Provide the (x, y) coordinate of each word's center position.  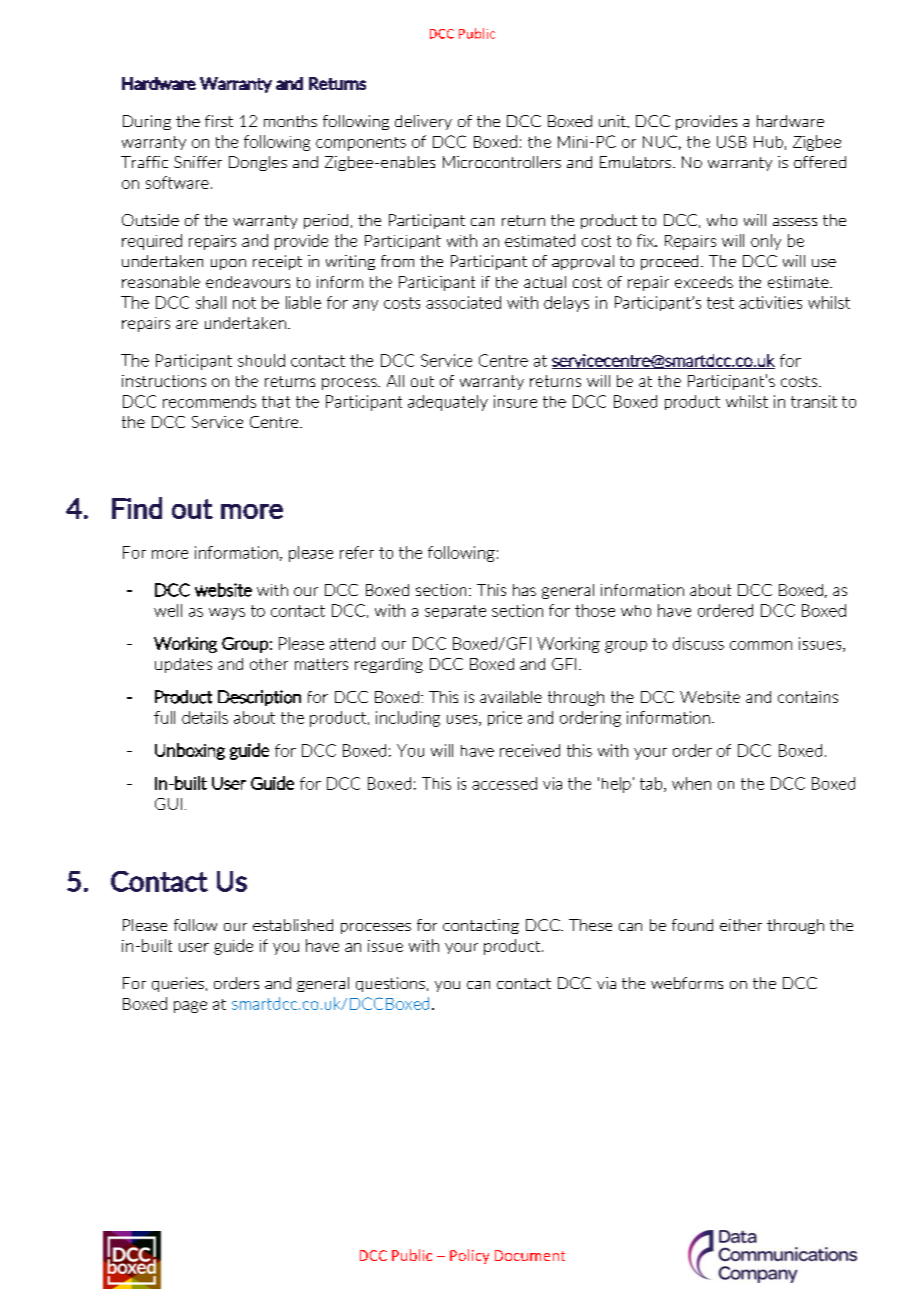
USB (732, 141)
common (761, 645)
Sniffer (198, 162)
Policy (469, 1256)
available (511, 697)
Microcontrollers (502, 162)
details (205, 717)
